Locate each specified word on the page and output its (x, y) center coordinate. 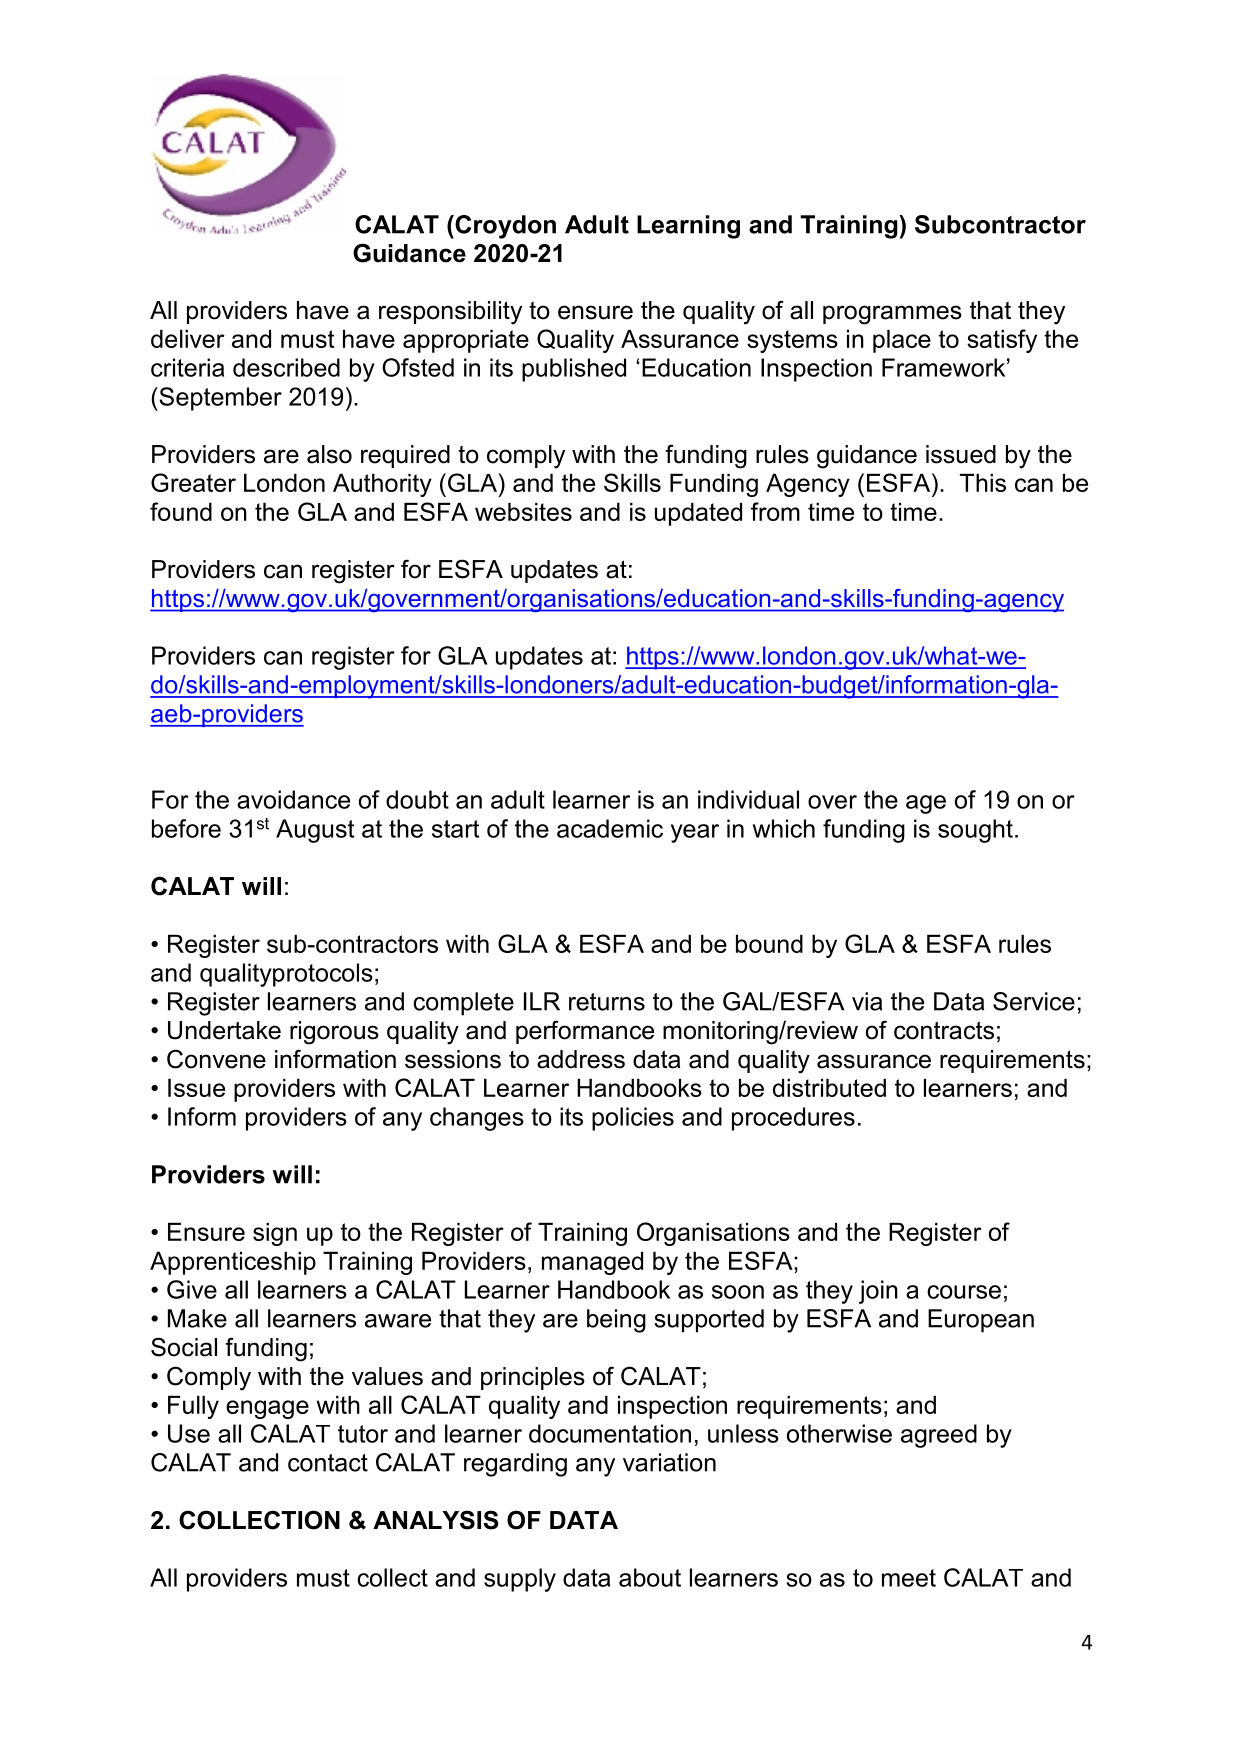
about (650, 1577)
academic (610, 828)
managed (592, 1263)
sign (275, 1234)
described (286, 367)
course (964, 1292)
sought (975, 831)
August (315, 831)
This (983, 483)
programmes (892, 315)
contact (328, 1463)
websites (523, 512)
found (181, 511)
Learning (688, 227)
